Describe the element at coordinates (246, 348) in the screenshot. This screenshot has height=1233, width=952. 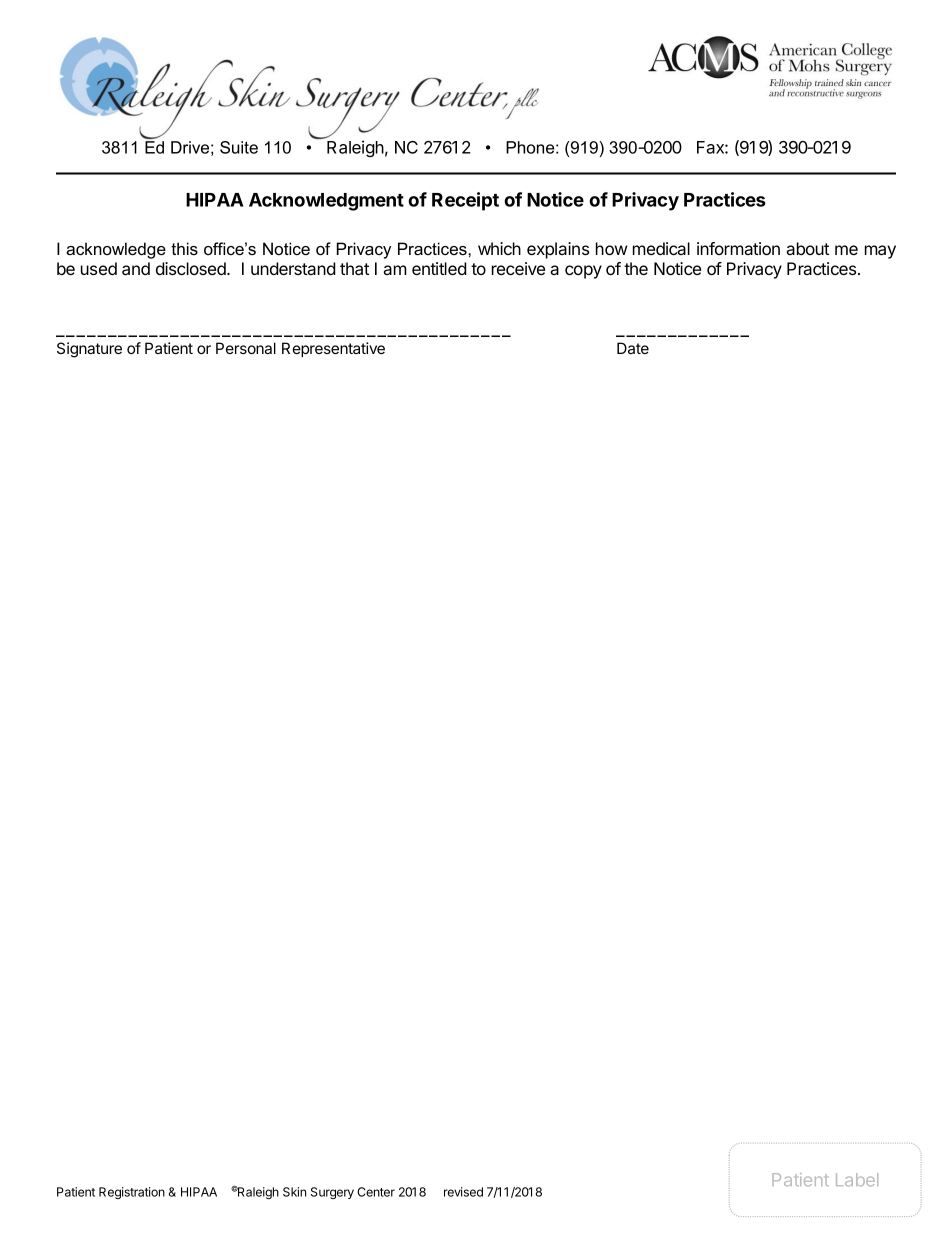
I see `Personal` at that location.
